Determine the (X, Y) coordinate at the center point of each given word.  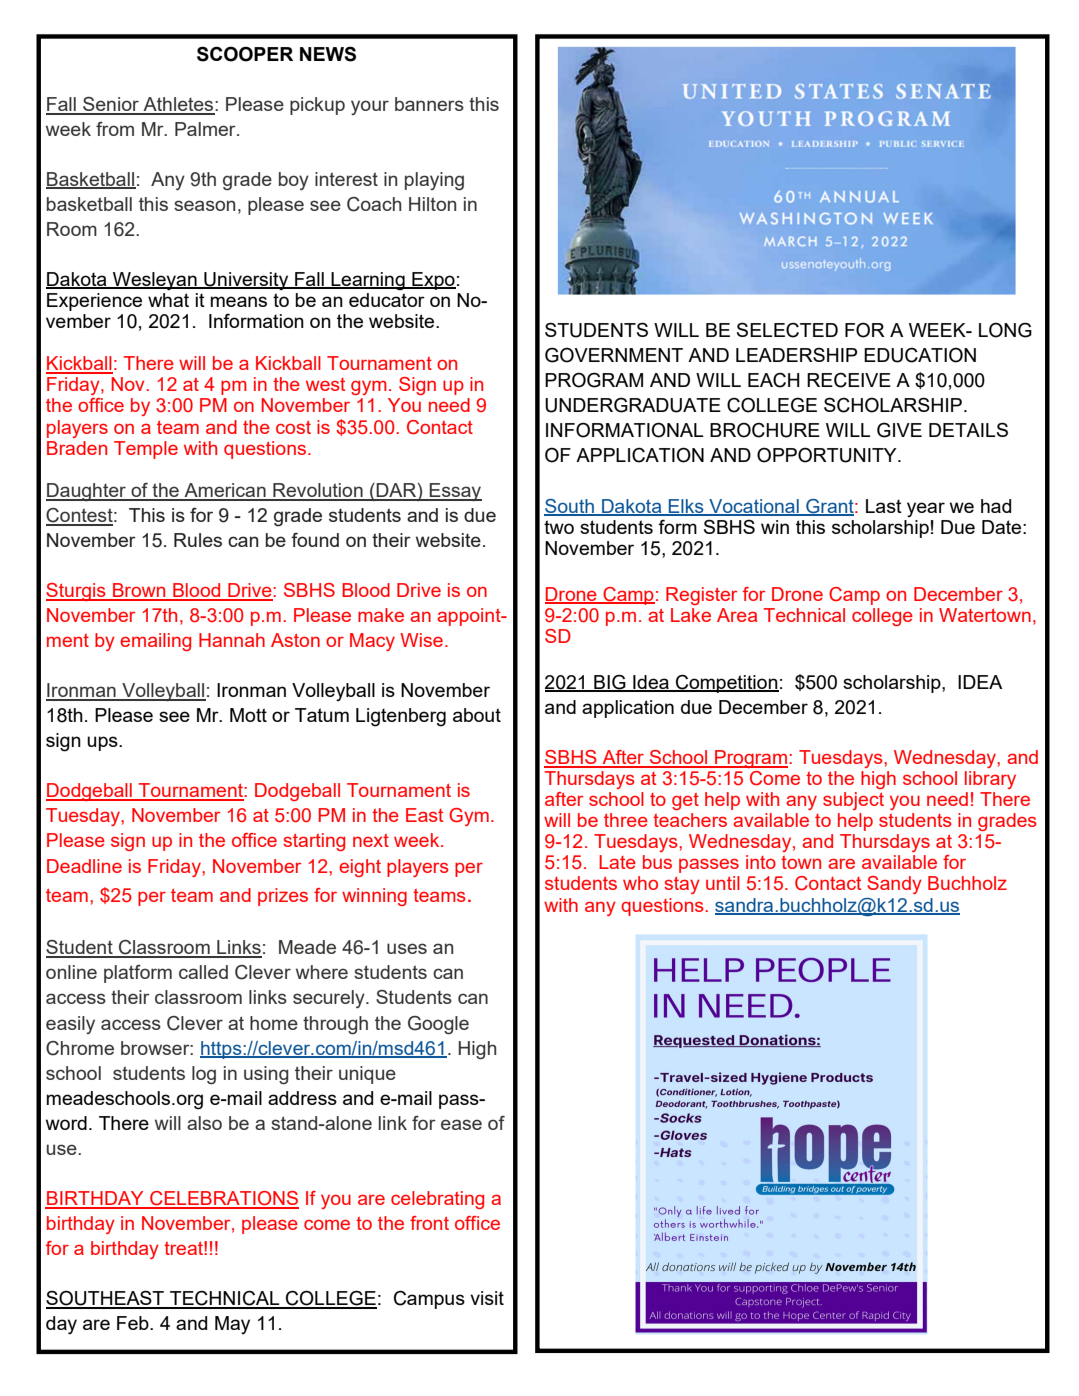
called (203, 972)
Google (438, 1025)
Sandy (894, 885)
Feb (134, 1323)
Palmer (206, 129)
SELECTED (787, 330)
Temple (146, 450)
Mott (248, 715)
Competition (726, 683)
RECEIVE (849, 380)
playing (434, 181)
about (477, 715)
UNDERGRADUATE (633, 405)
